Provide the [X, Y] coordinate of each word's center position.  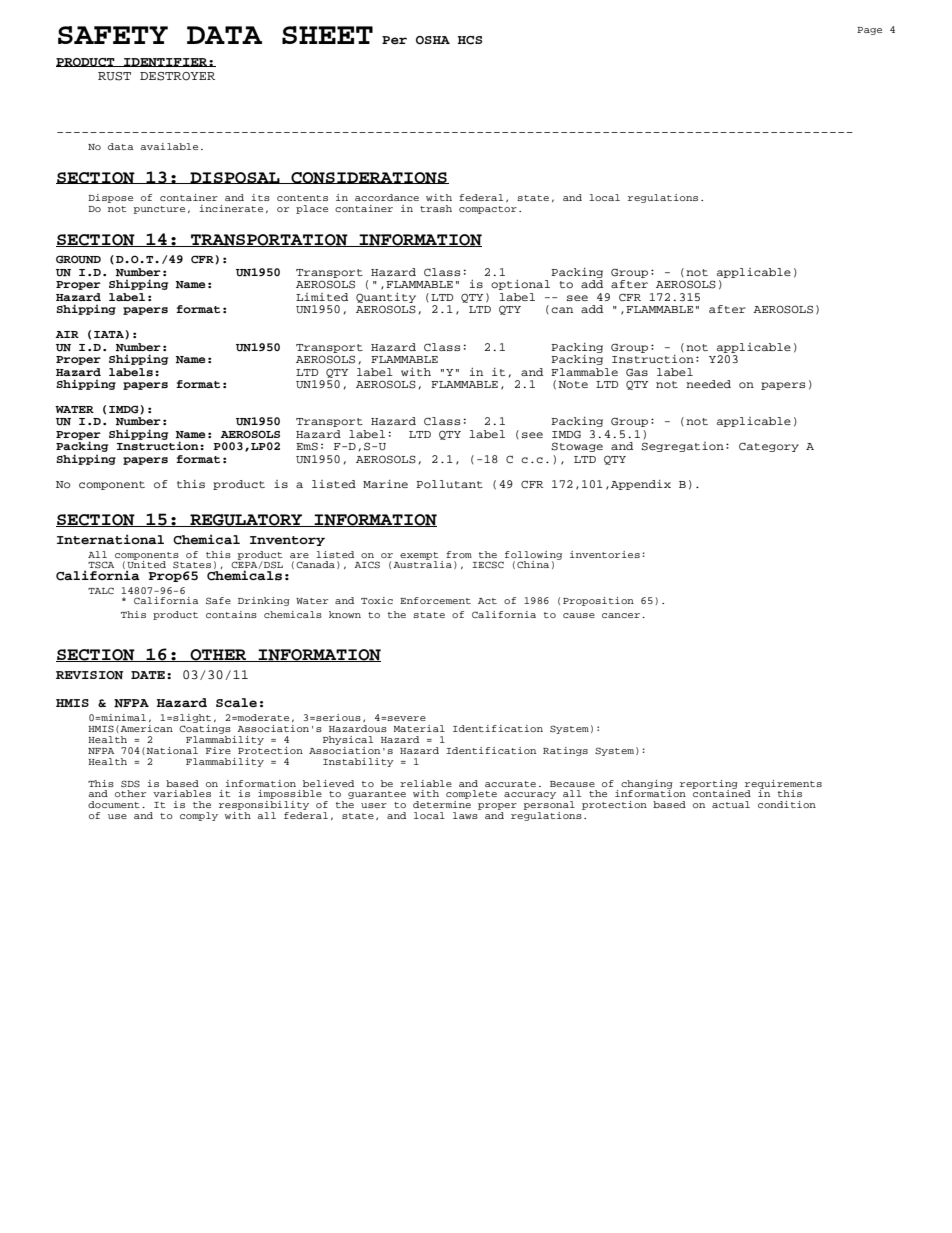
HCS [470, 40]
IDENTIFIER [165, 62]
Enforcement [435, 600]
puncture [159, 210]
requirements [783, 785]
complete [471, 794]
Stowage [577, 447]
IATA [110, 334]
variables [182, 793]
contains [231, 614]
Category [769, 447]
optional [520, 285]
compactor [488, 210]
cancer [622, 615]
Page [869, 31]
